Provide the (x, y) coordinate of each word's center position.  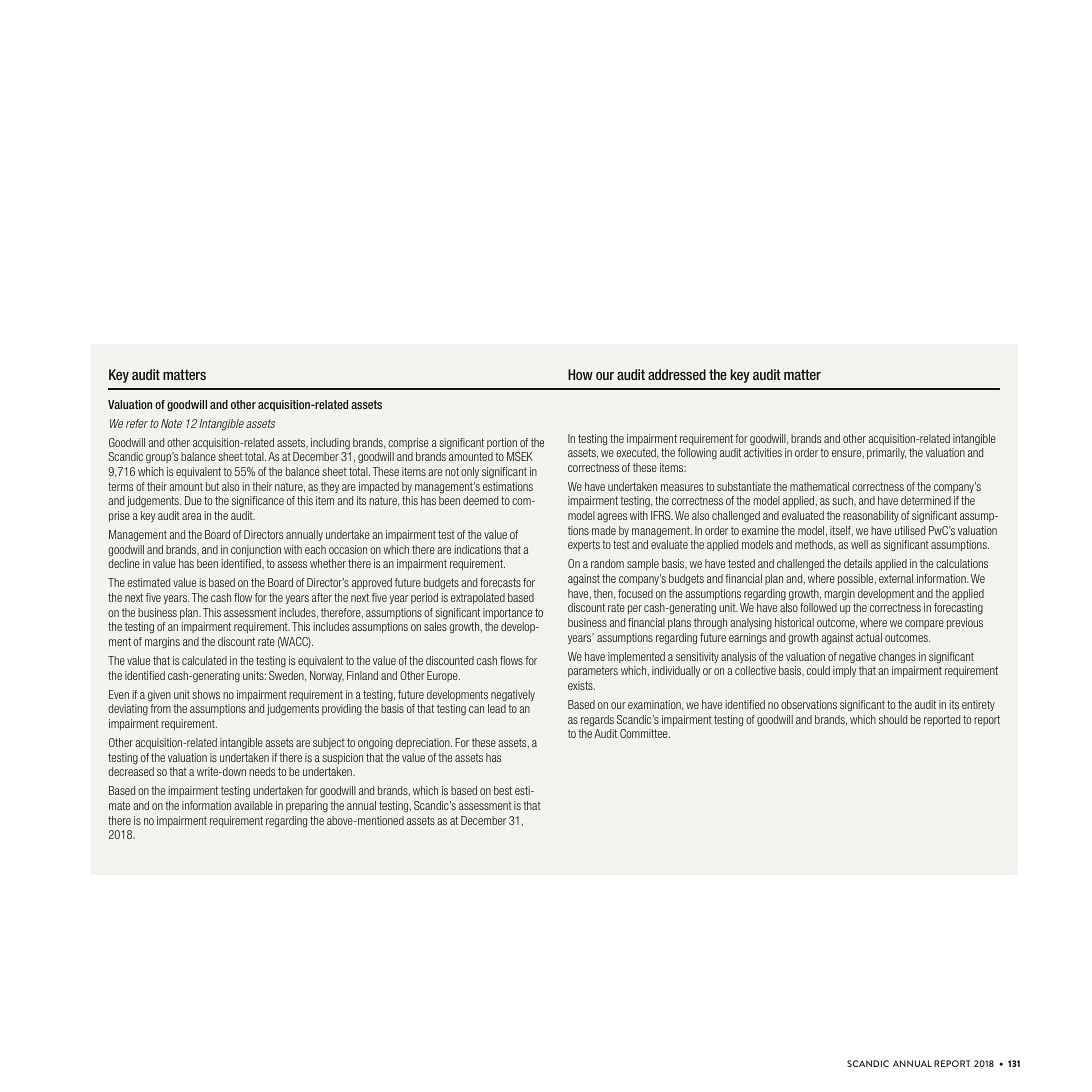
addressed (677, 374)
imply (844, 671)
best (503, 790)
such (843, 500)
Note (171, 423)
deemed (480, 500)
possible (857, 579)
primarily (886, 453)
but (212, 486)
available (253, 805)
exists (581, 685)
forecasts (500, 582)
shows (206, 694)
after (322, 597)
